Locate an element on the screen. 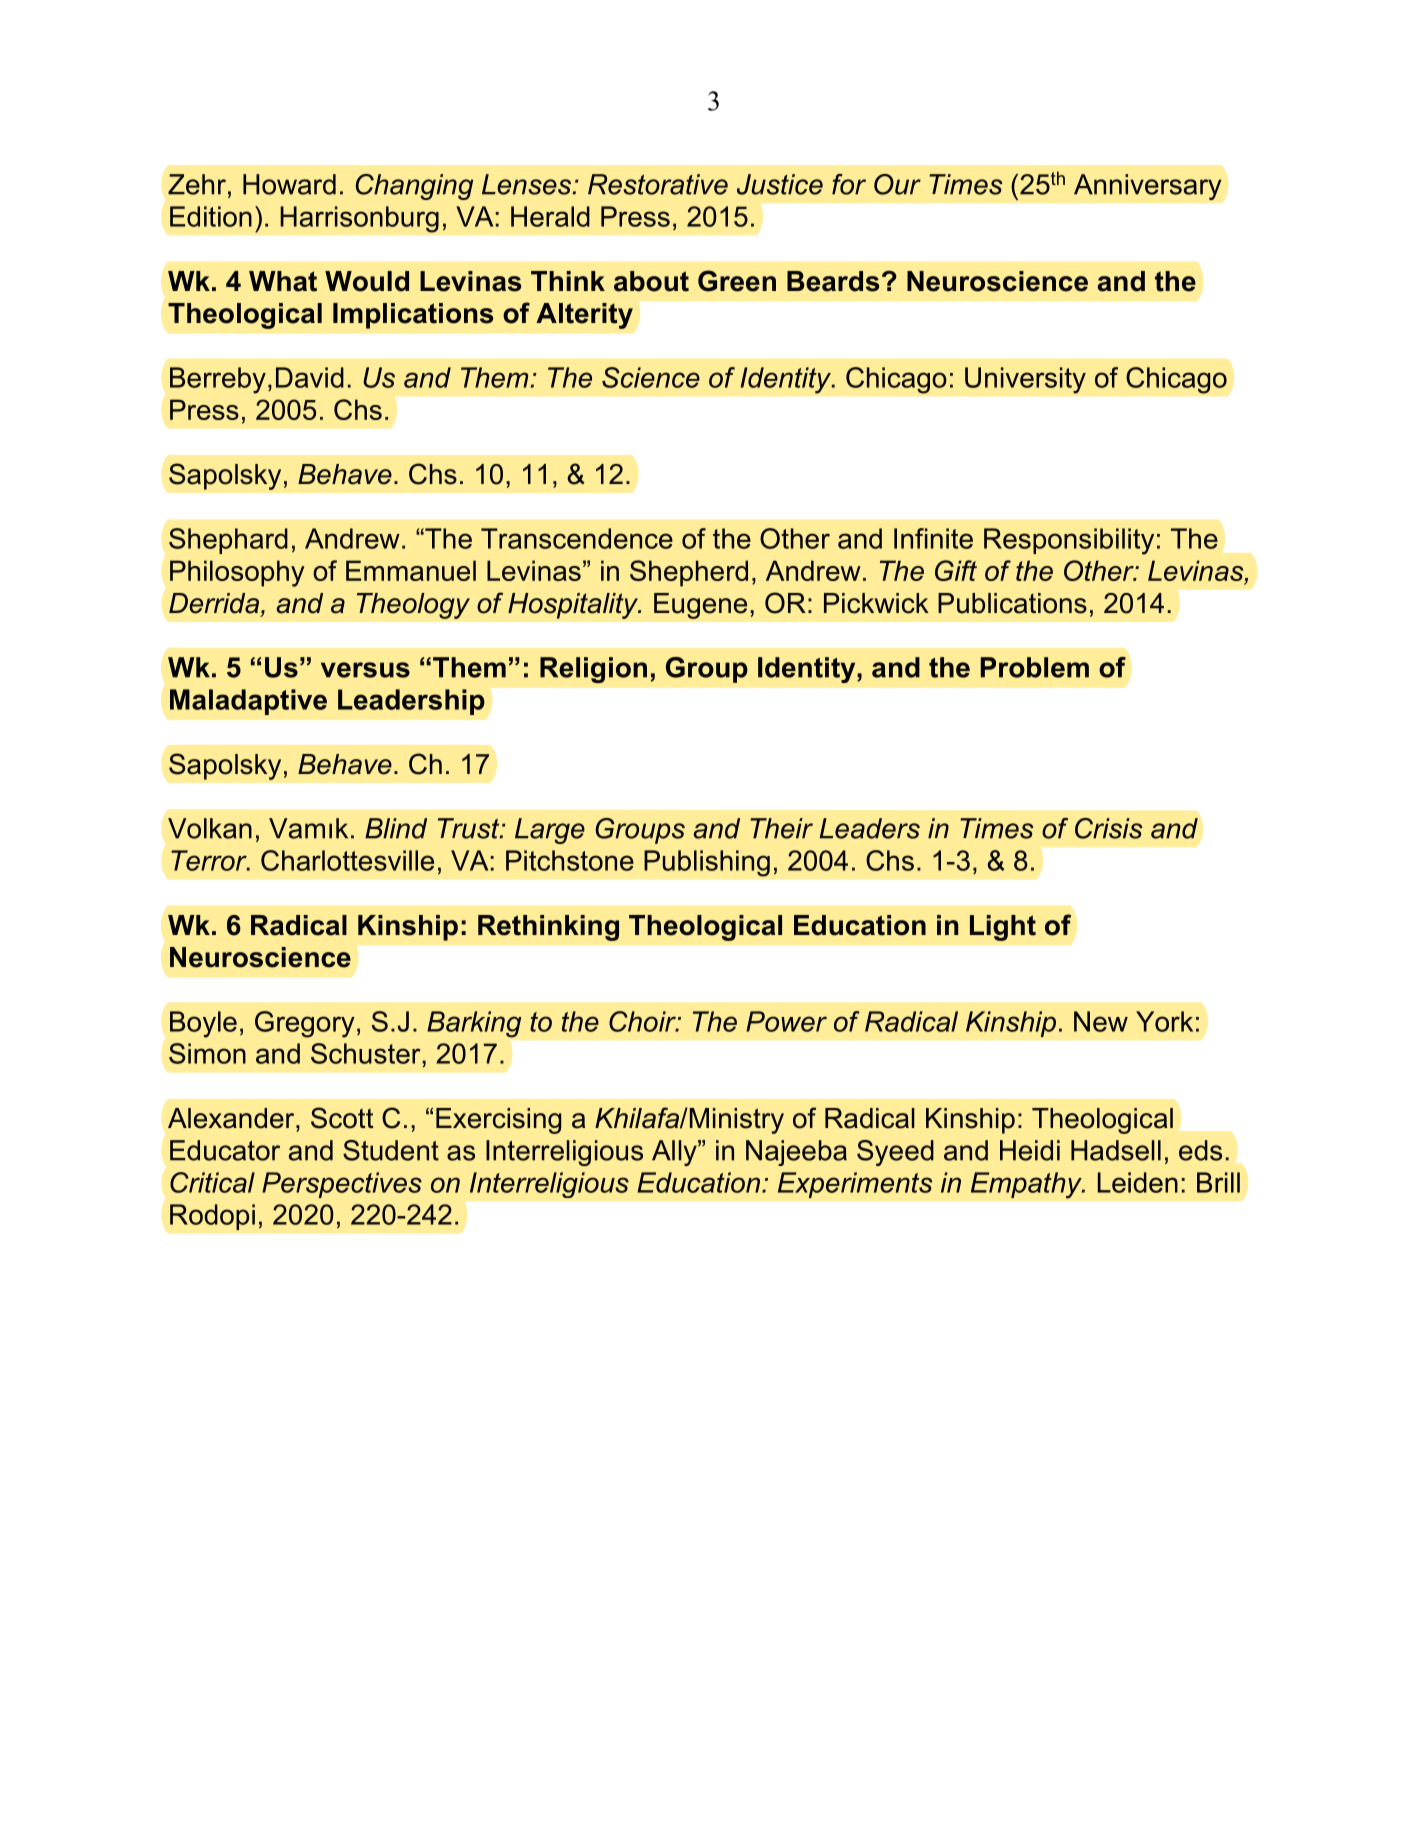 The height and width of the screenshot is (1848, 1428). Their is located at coordinates (781, 828).
